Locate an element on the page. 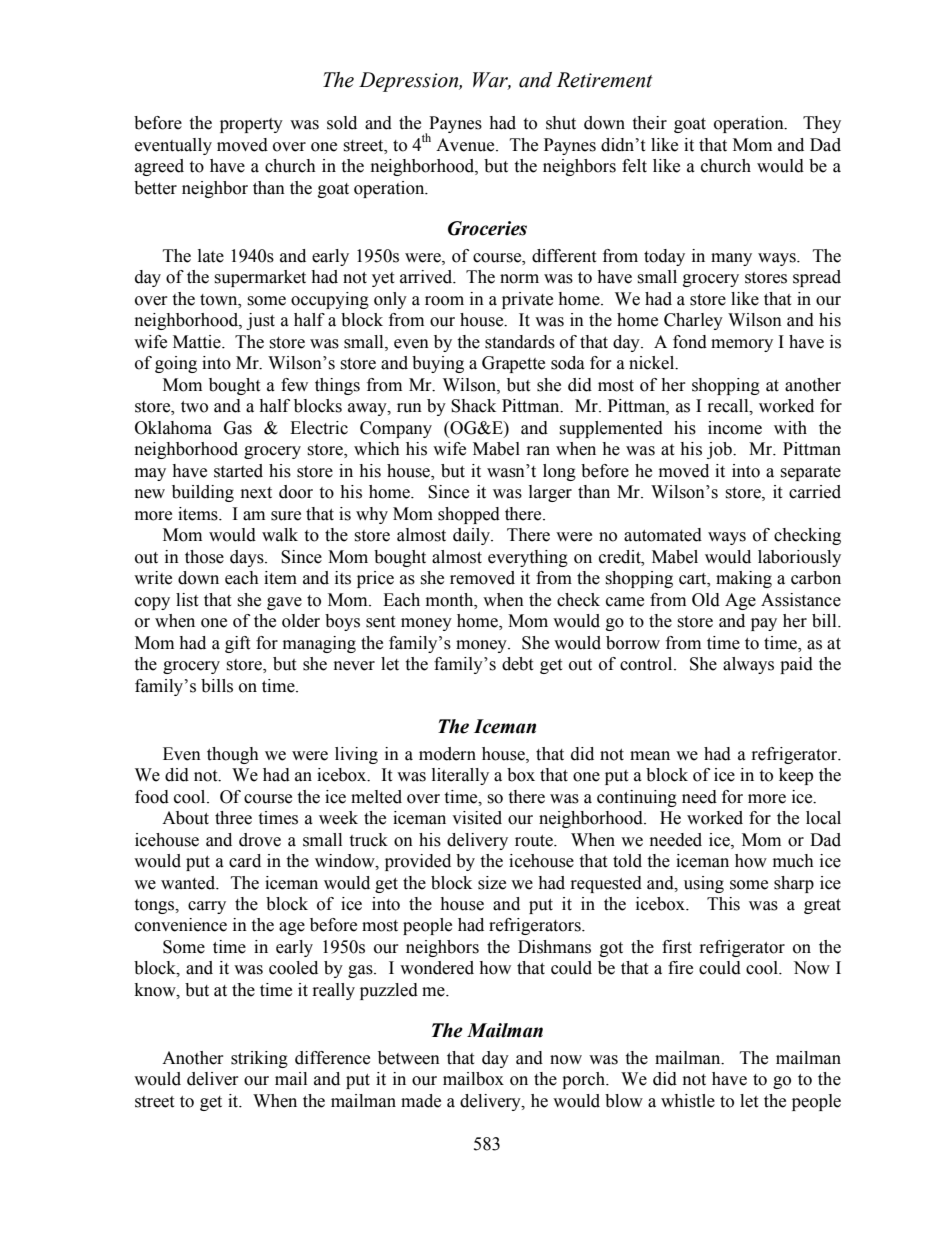 The image size is (952, 1233). property is located at coordinates (251, 125).
